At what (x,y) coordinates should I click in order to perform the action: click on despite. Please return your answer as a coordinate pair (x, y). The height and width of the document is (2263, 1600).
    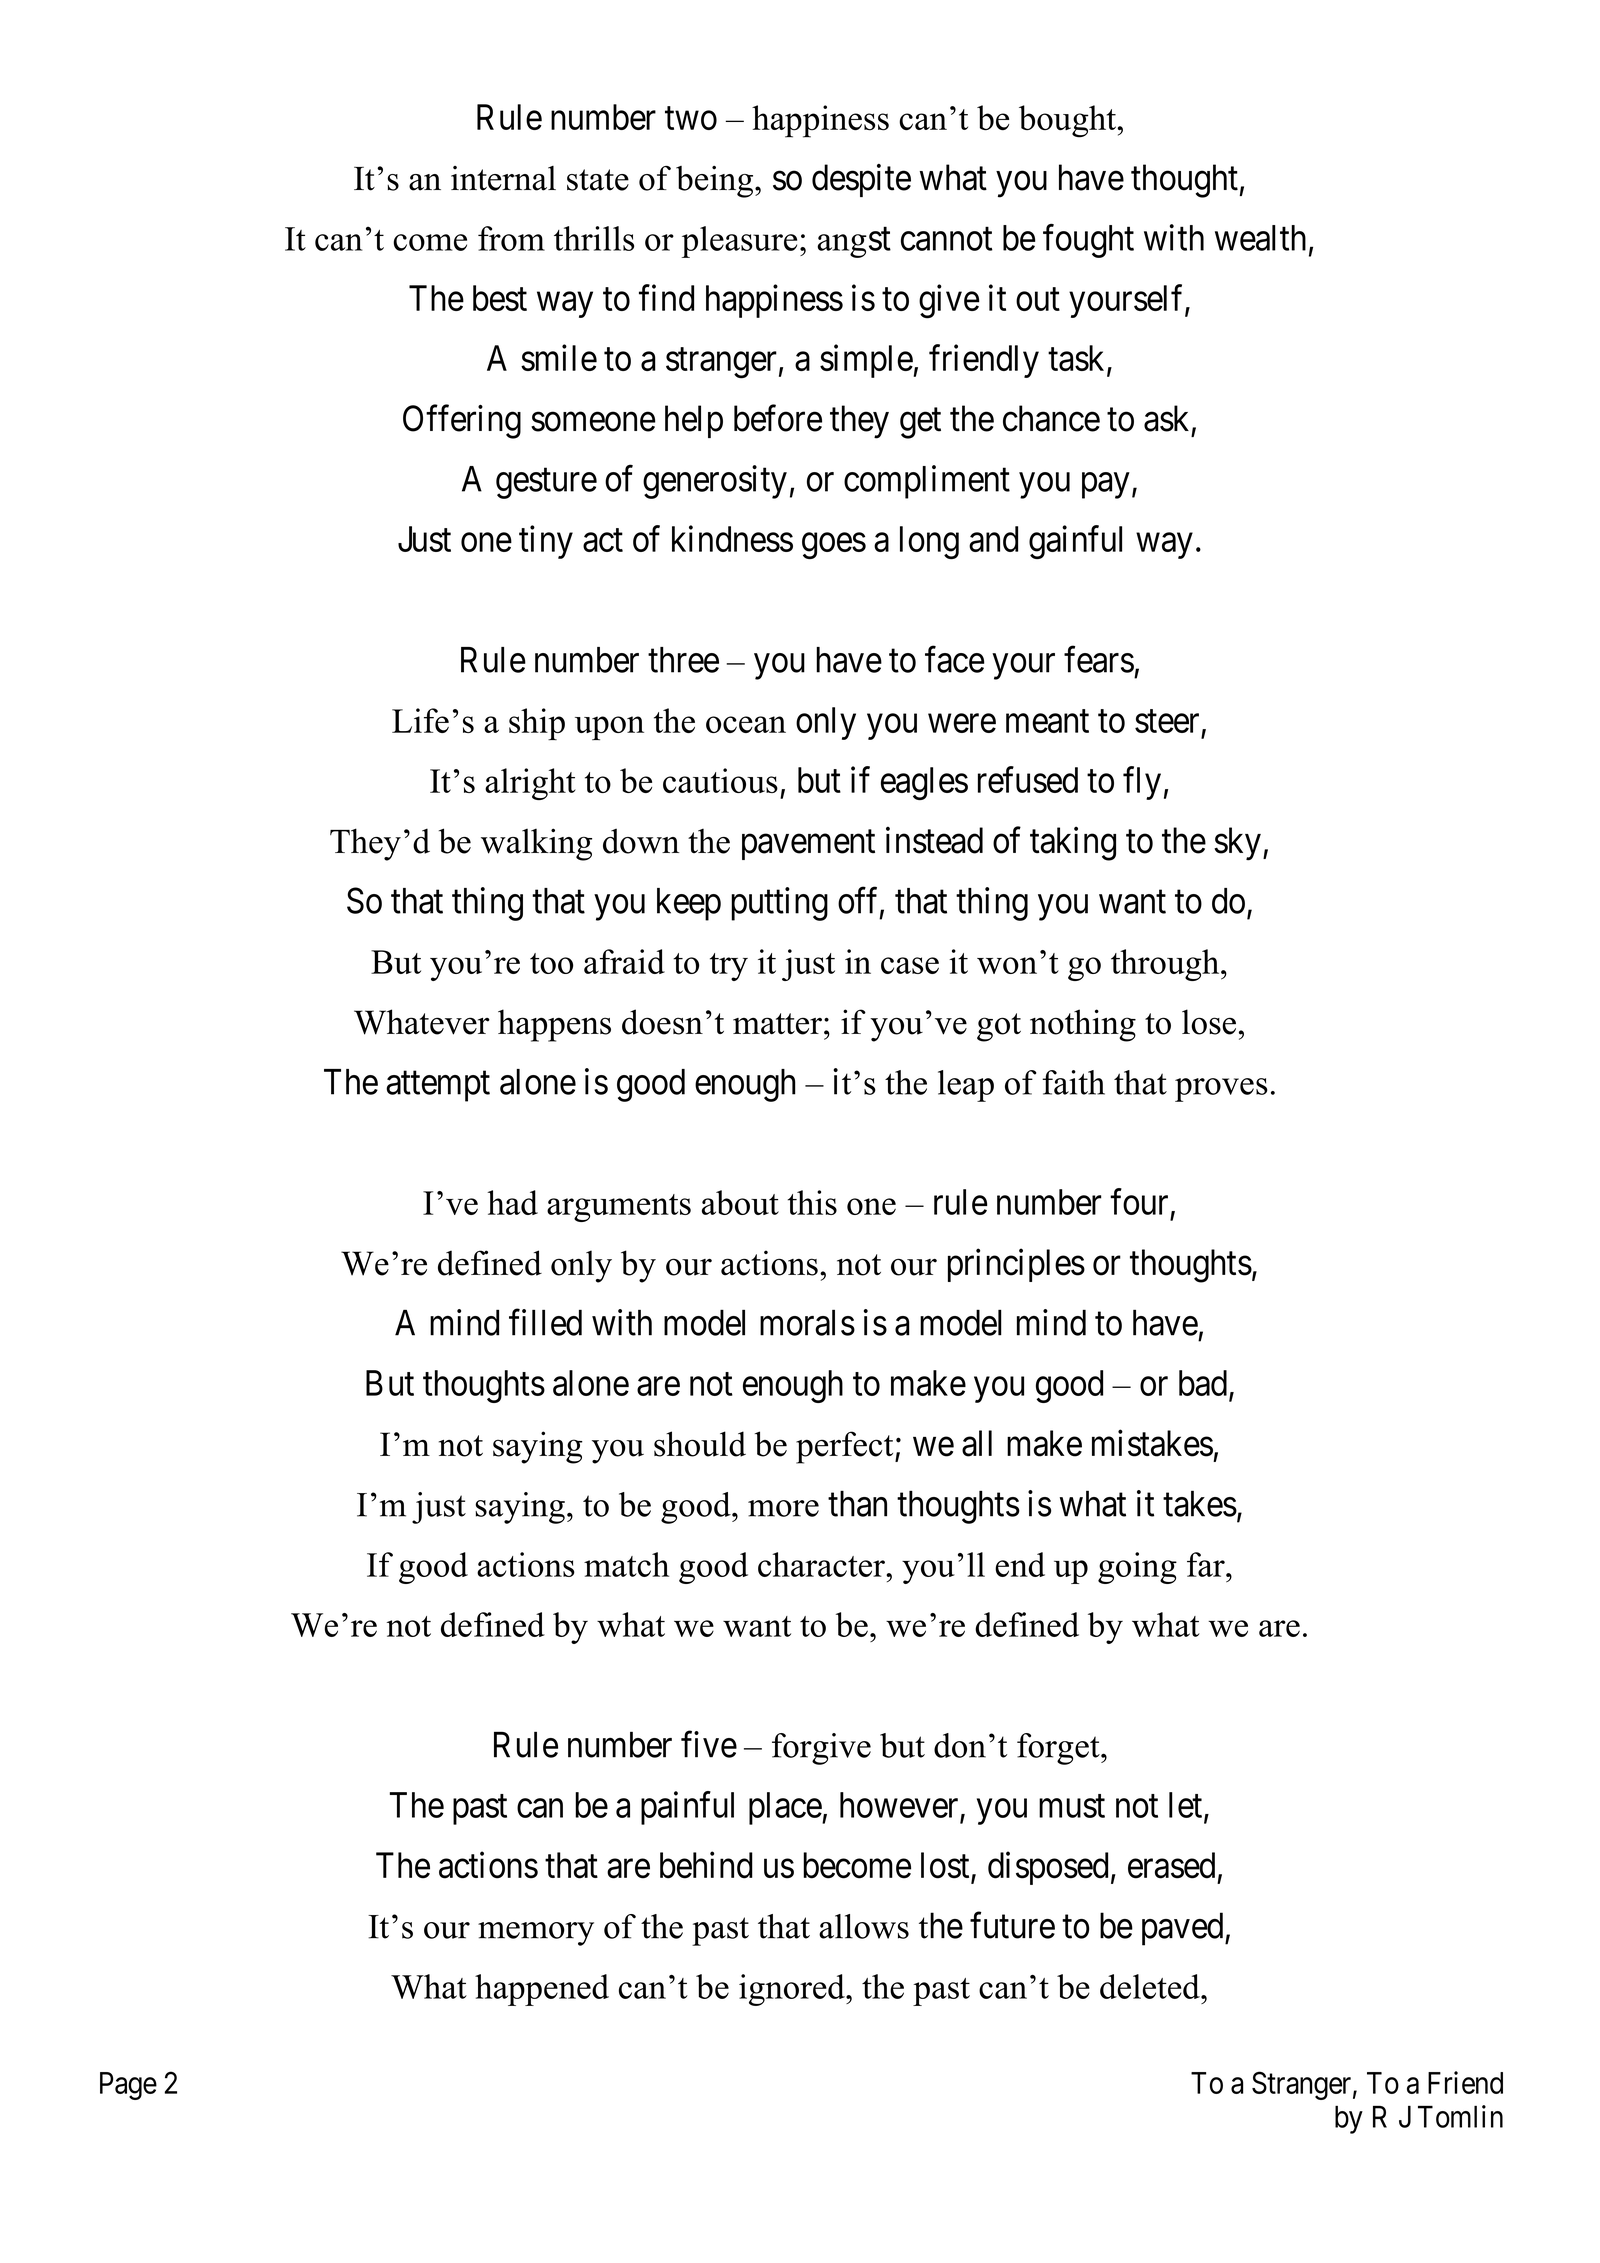
    Looking at the image, I should click on (861, 180).
